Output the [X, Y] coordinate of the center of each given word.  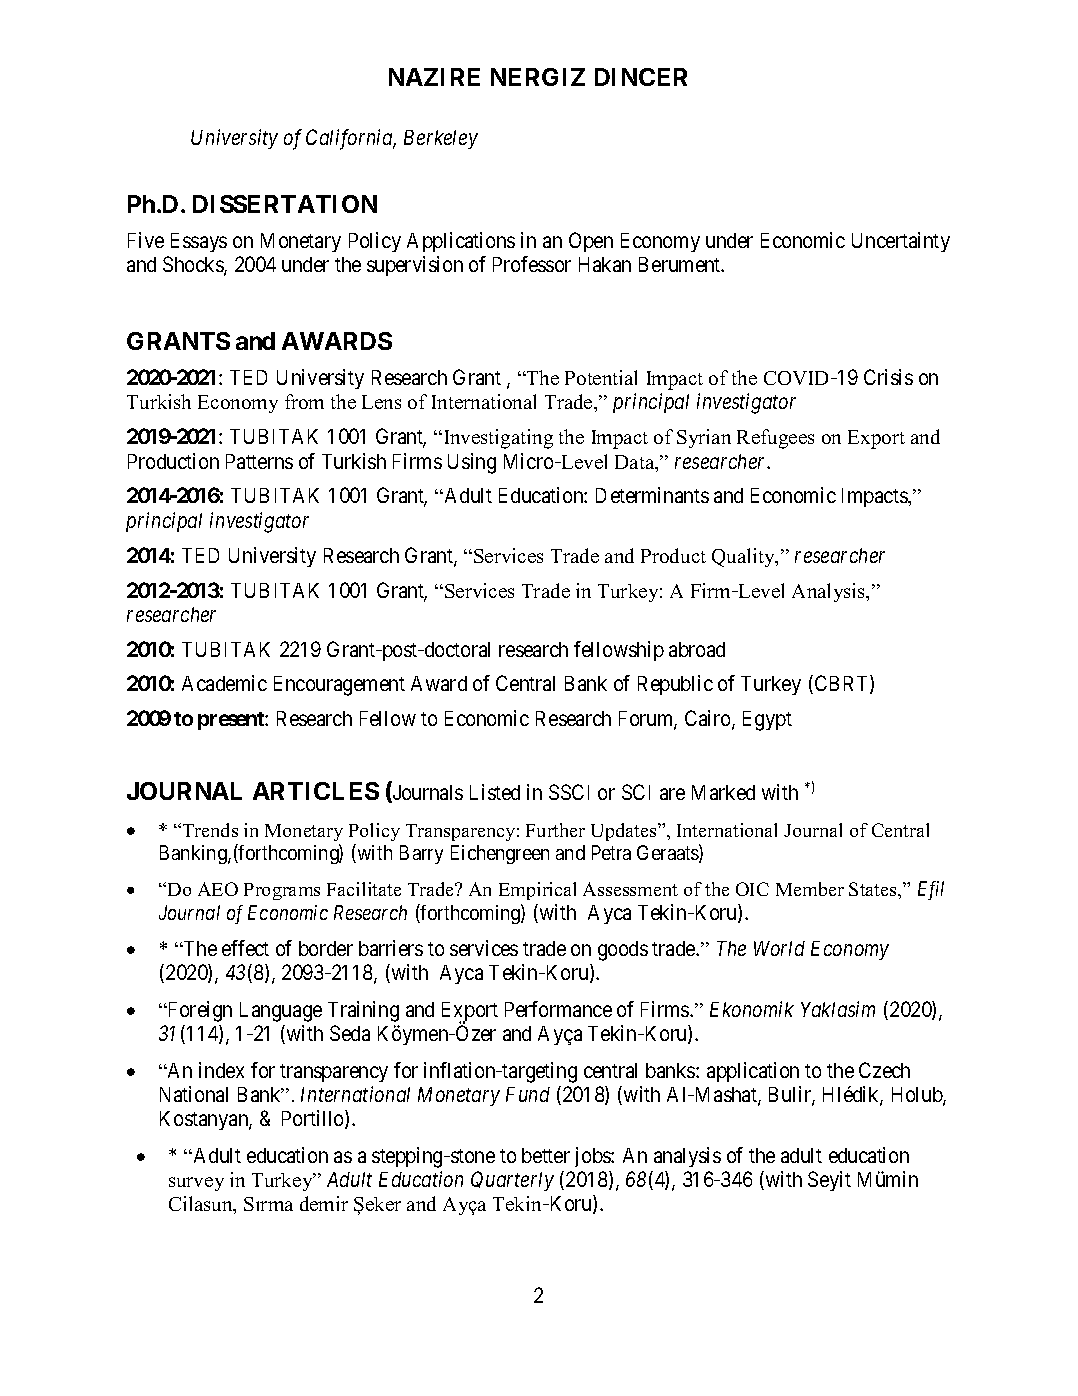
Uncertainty [901, 242]
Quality [744, 557]
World [779, 948]
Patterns [259, 461]
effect [245, 948]
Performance [558, 1009]
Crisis [888, 377]
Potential [601, 377]
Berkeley [441, 139]
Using [472, 463]
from [304, 401]
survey [196, 1184]
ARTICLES [316, 791]
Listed [495, 792]
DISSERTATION [285, 204]
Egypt [767, 721]
